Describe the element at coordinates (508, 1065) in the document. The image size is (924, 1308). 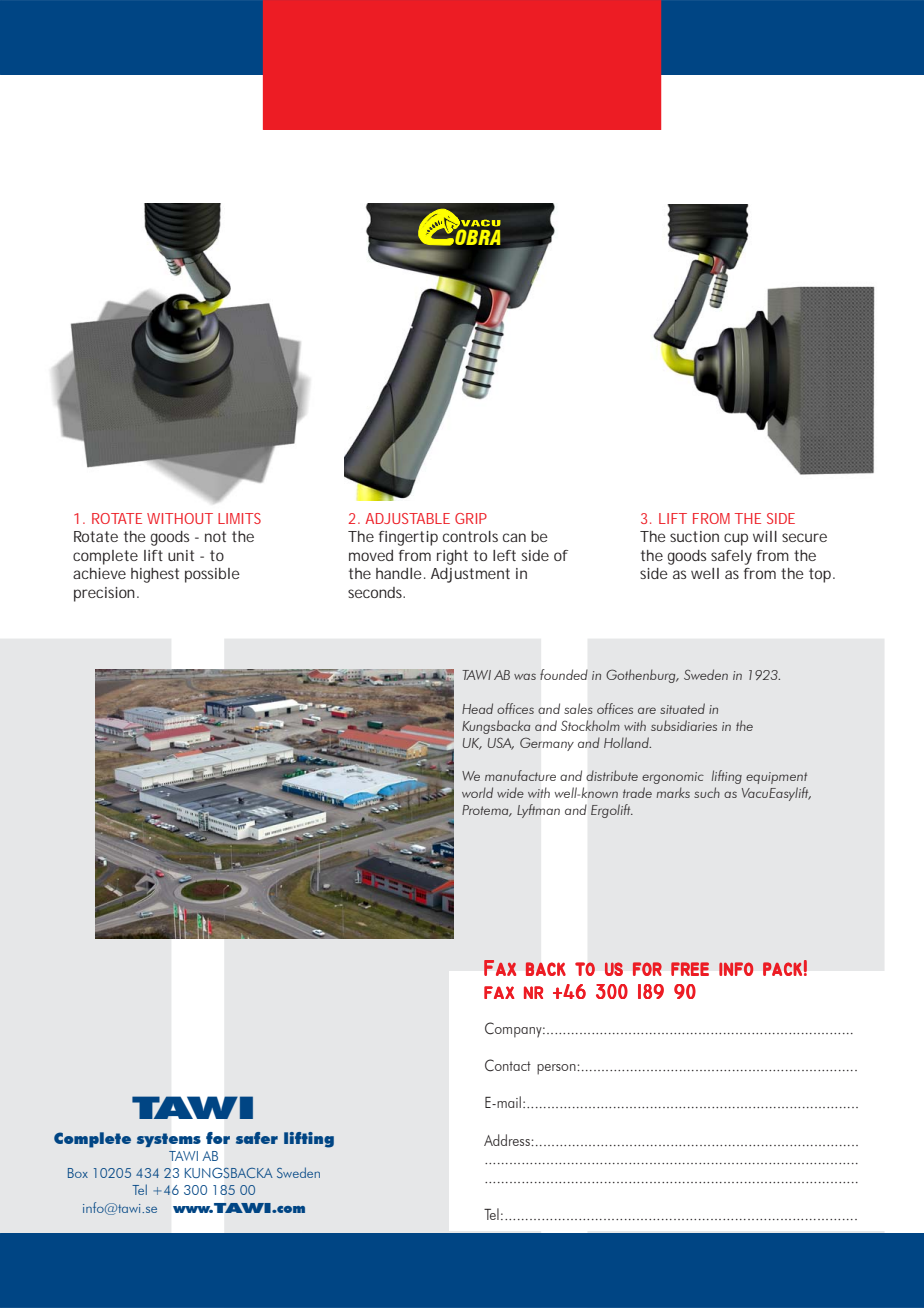
I see `Contact` at that location.
